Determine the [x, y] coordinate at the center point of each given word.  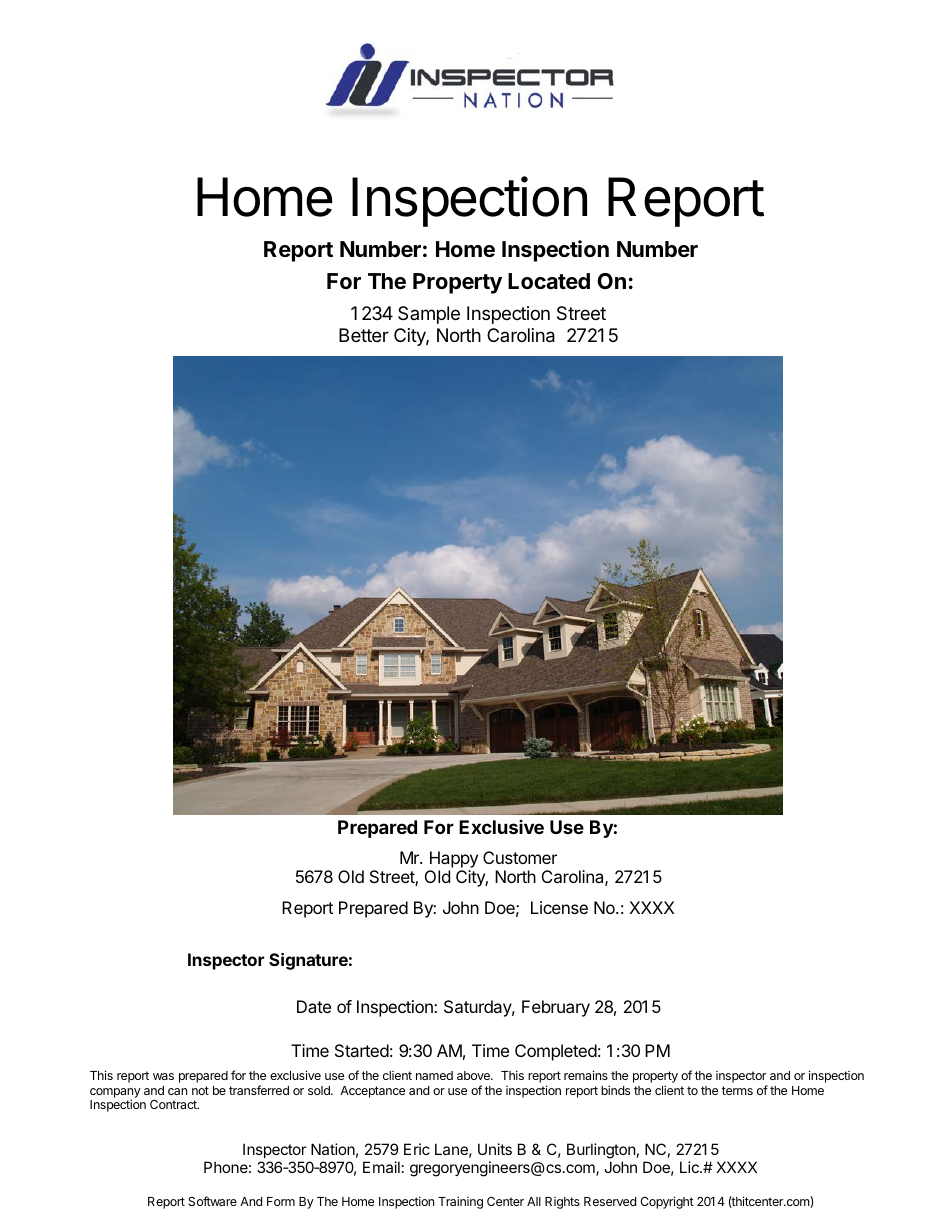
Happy [454, 859]
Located [549, 281]
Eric [417, 1149]
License [559, 907]
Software [212, 1201]
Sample [429, 315]
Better [364, 335]
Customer [520, 857]
